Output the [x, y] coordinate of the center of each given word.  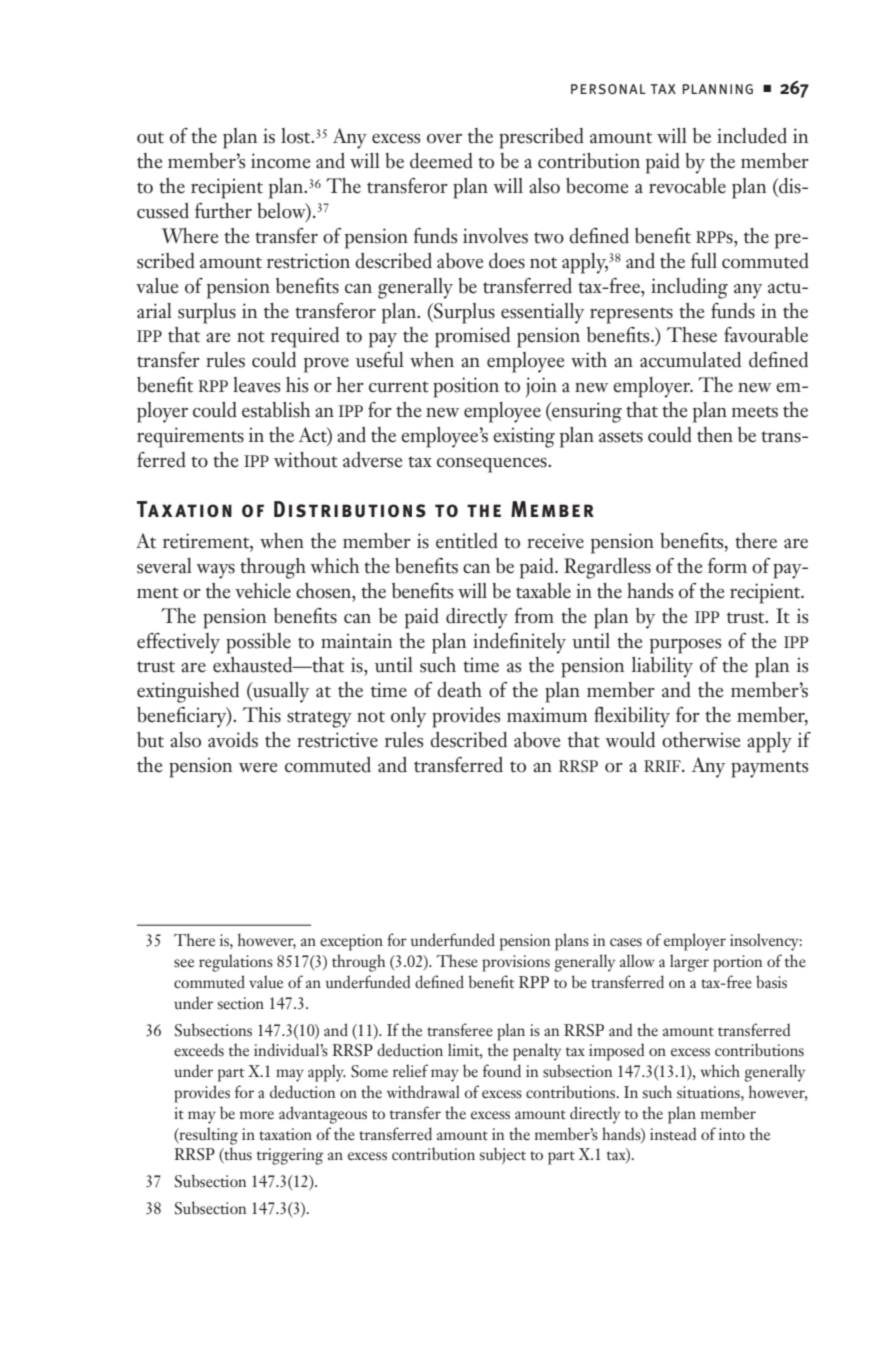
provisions [516, 963]
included [752, 136]
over [444, 139]
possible [258, 643]
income [280, 161]
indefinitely [519, 643]
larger [689, 963]
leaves [256, 385]
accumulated [690, 360]
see [184, 963]
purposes [685, 646]
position [466, 387]
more [257, 1115]
